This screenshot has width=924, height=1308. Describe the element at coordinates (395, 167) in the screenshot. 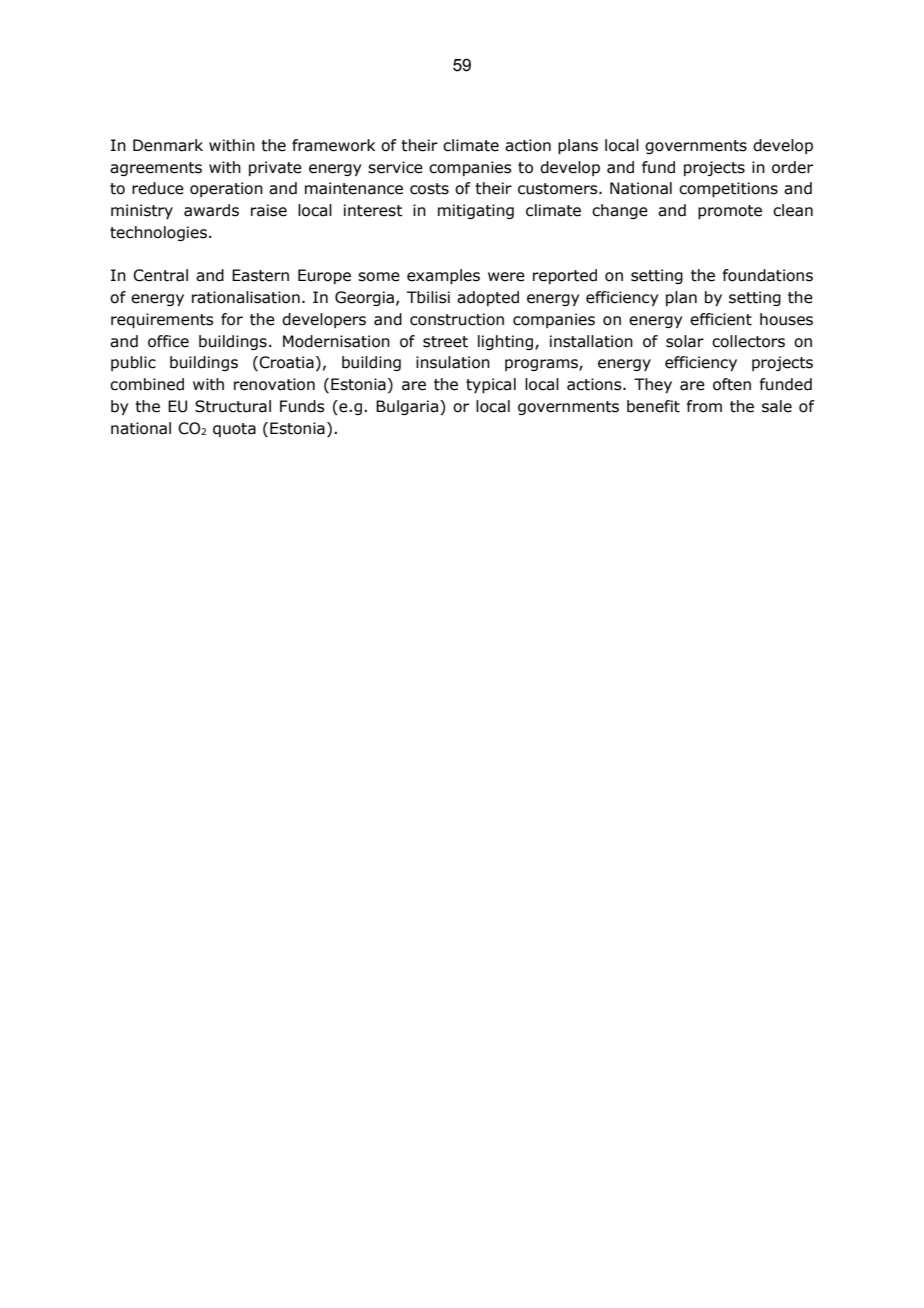

I see `service` at that location.
